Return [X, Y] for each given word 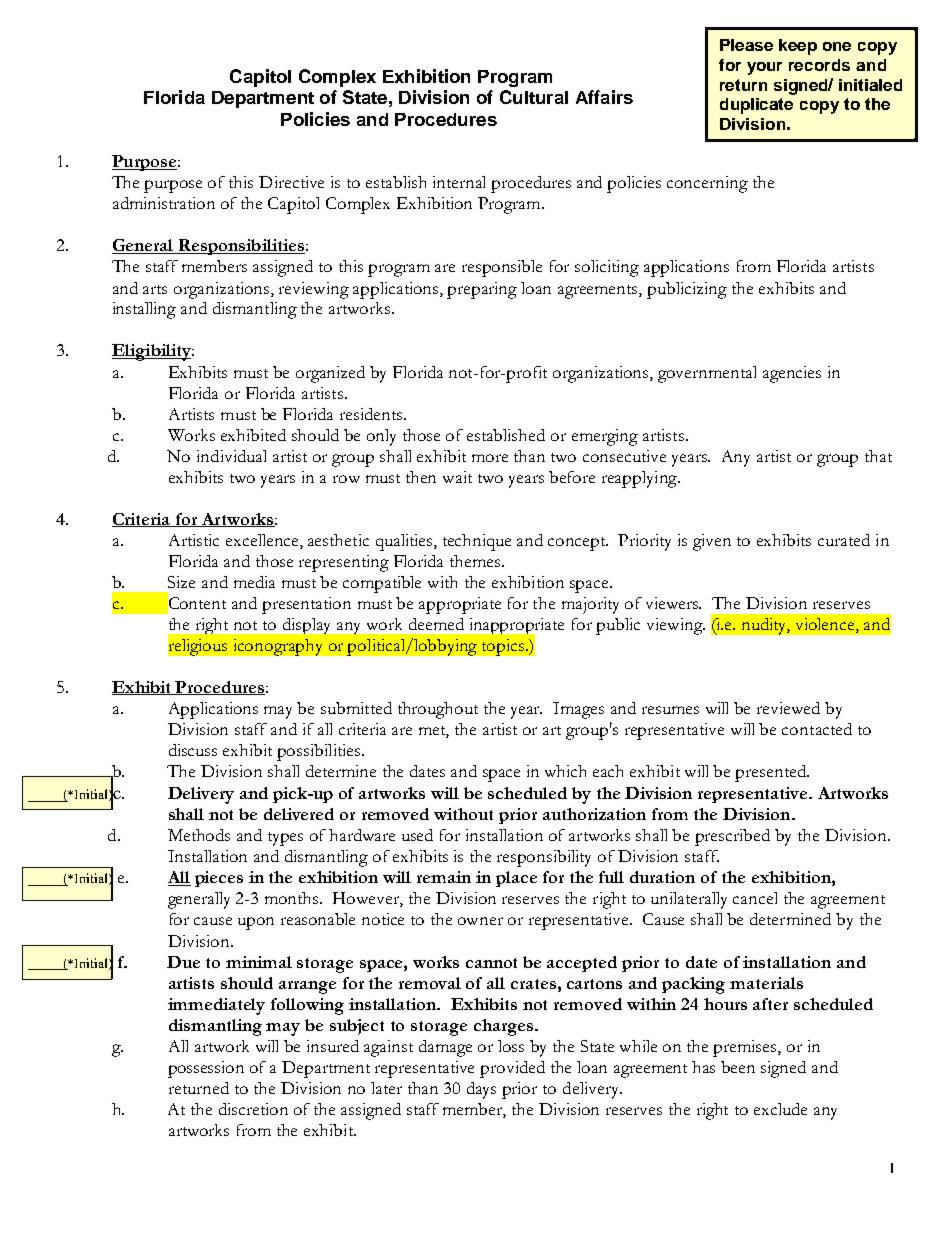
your [764, 68]
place [516, 879]
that [878, 456]
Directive [291, 182]
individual [231, 456]
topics [504, 647]
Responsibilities [241, 247]
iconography [278, 647]
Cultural [534, 97]
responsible [502, 268]
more [490, 458]
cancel [755, 898]
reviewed [788, 708]
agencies [792, 374]
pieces [219, 879]
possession [206, 1069]
